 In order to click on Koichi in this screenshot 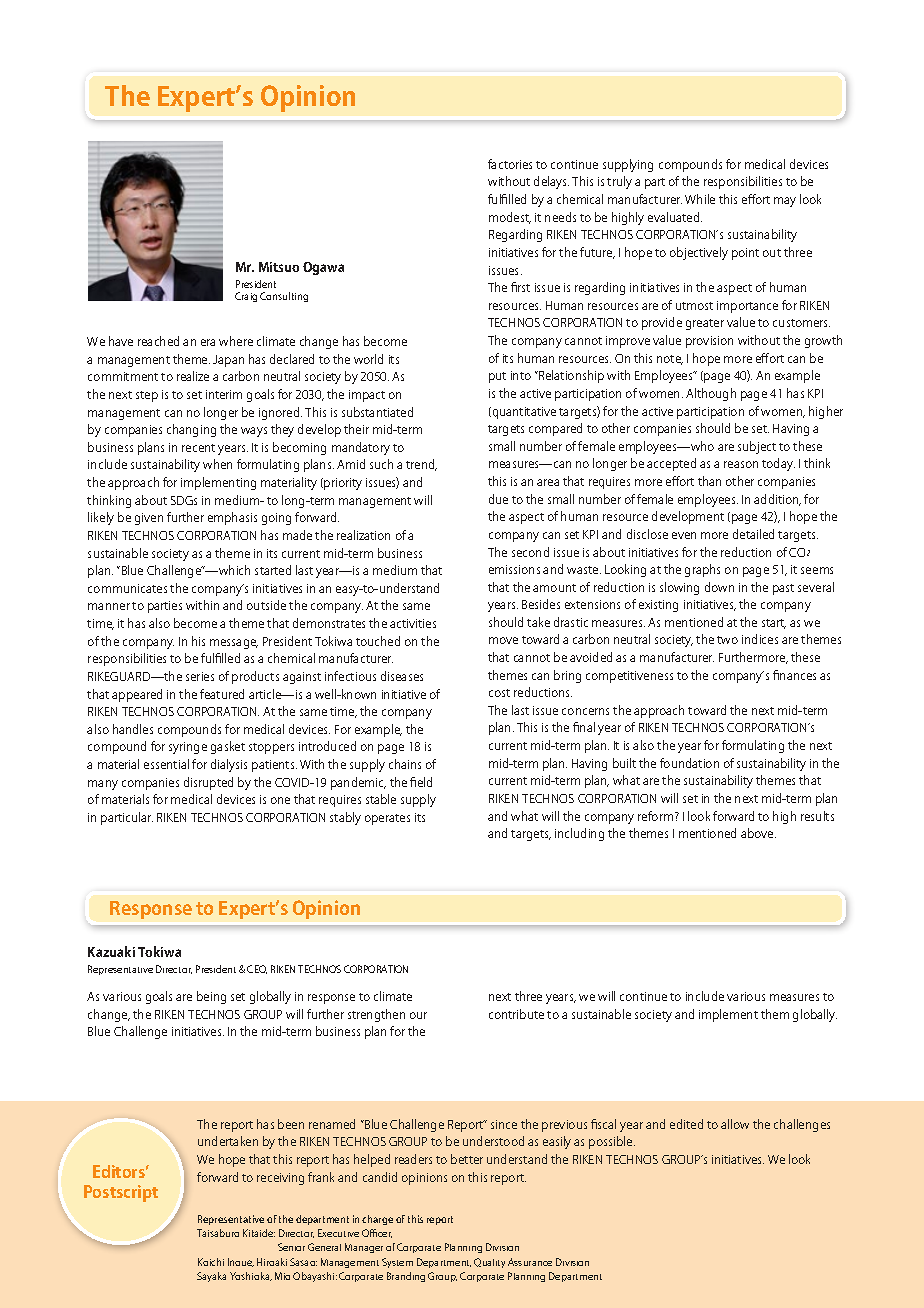, I will do `click(211, 1262)`.
